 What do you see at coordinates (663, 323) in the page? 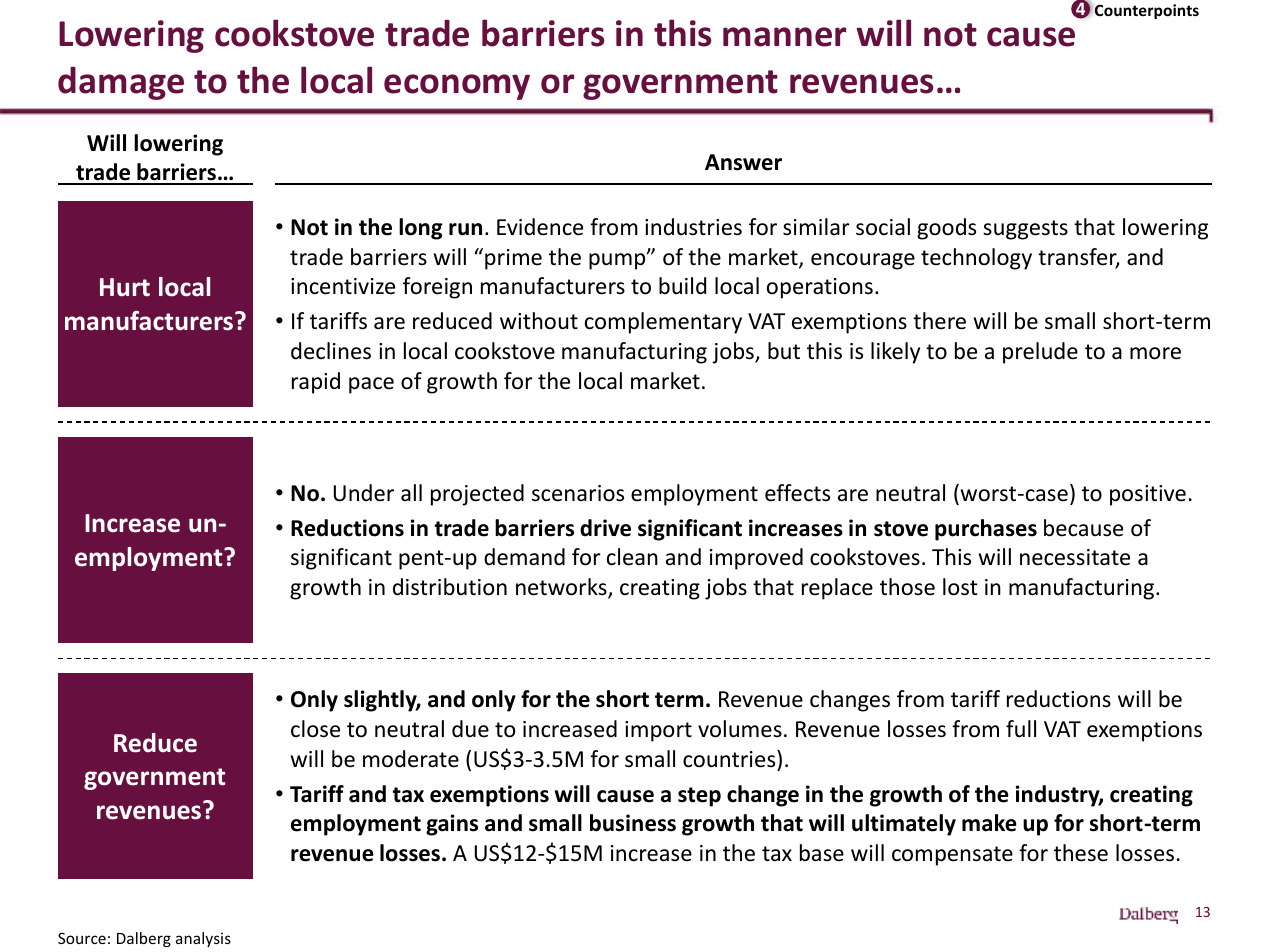
I see `complementary` at bounding box center [663, 323].
